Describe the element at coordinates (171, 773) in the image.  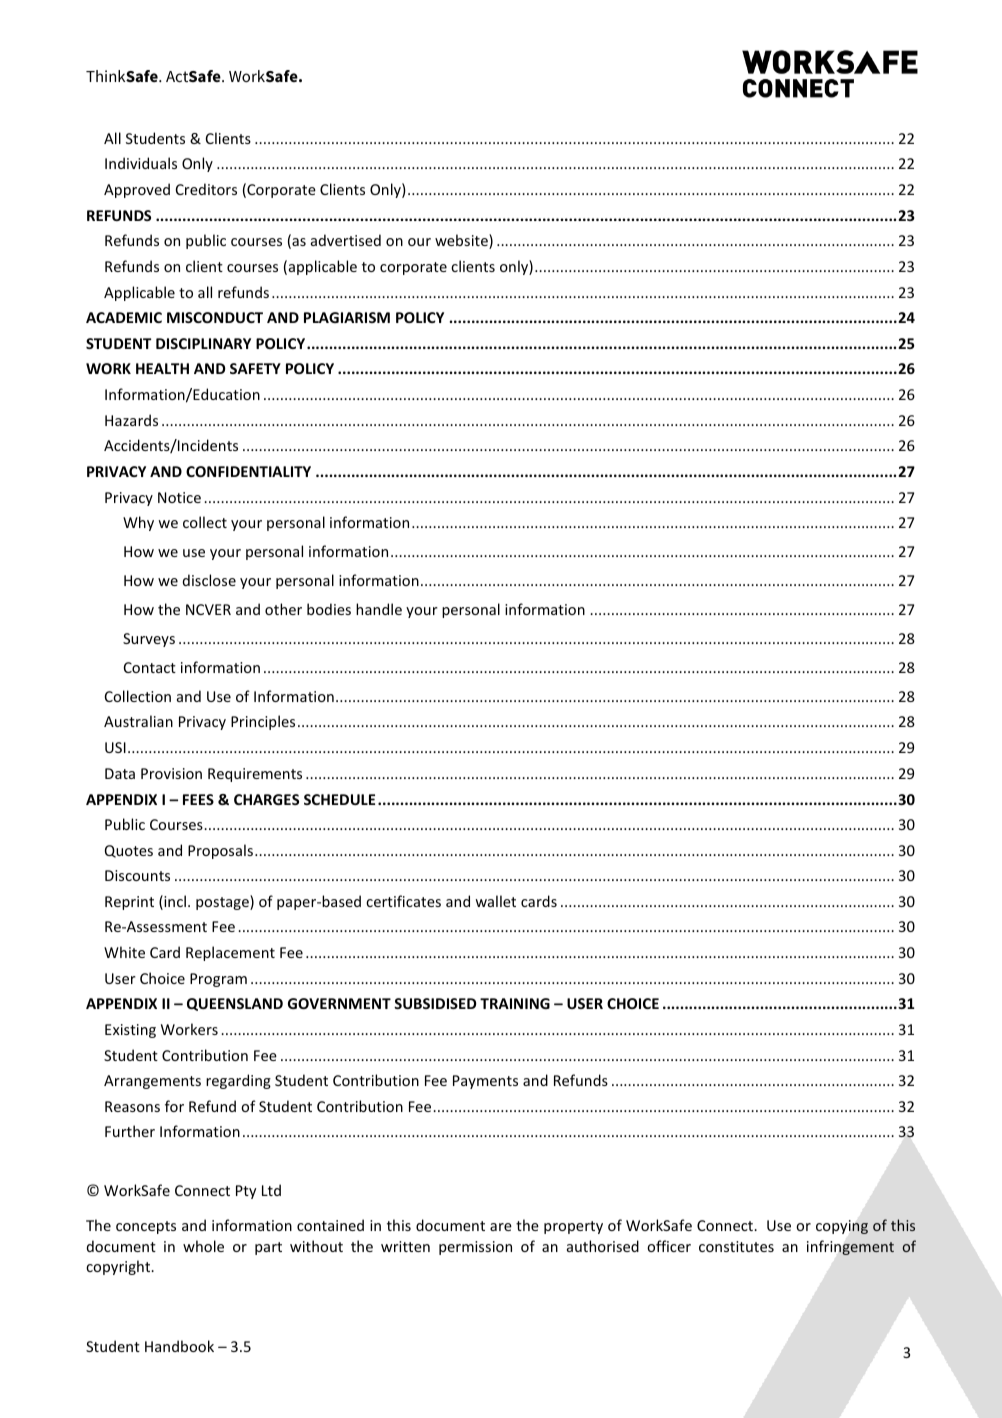
I see `Provision` at that location.
